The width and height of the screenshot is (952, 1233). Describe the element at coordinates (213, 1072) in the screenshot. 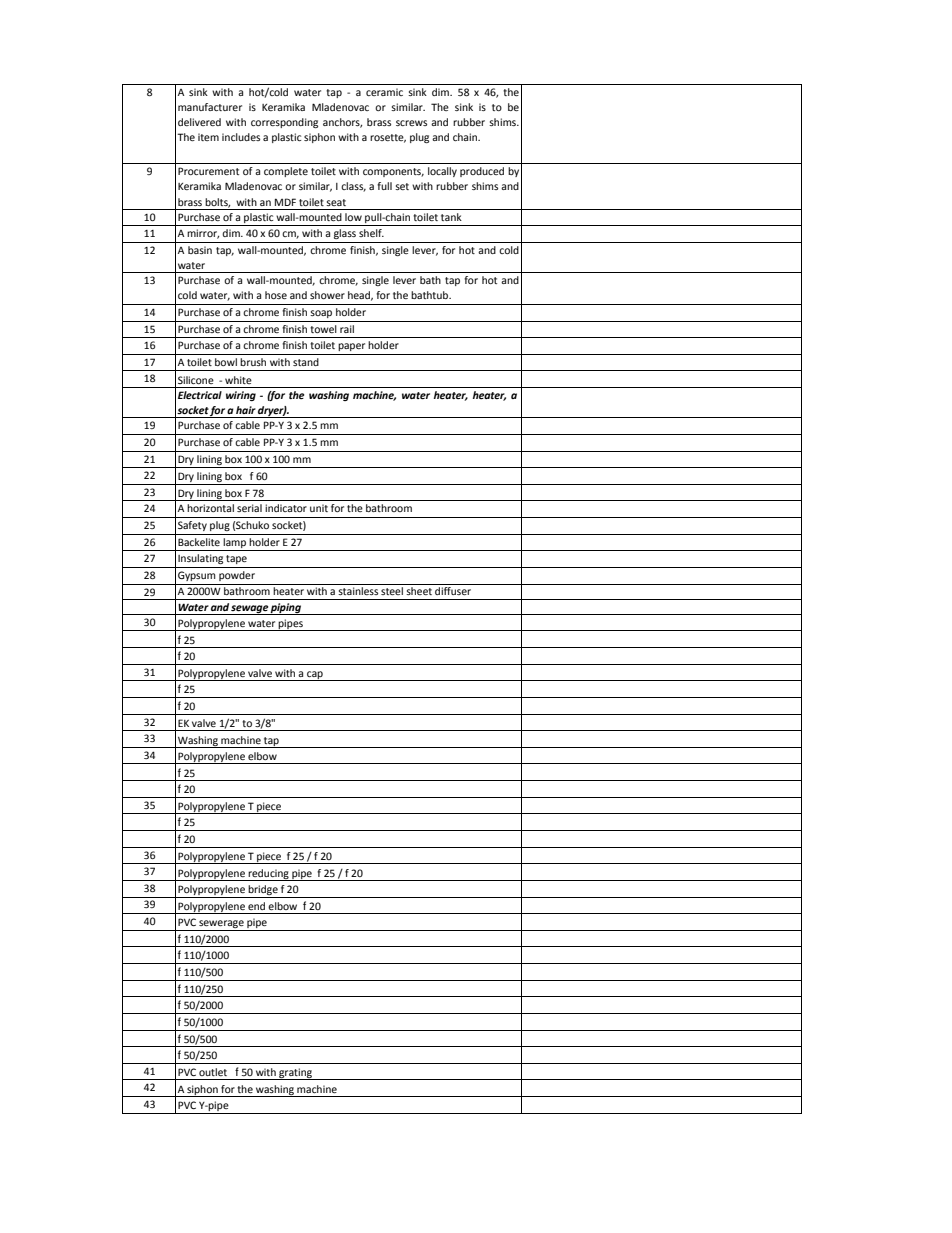

I see `outlet` at that location.
